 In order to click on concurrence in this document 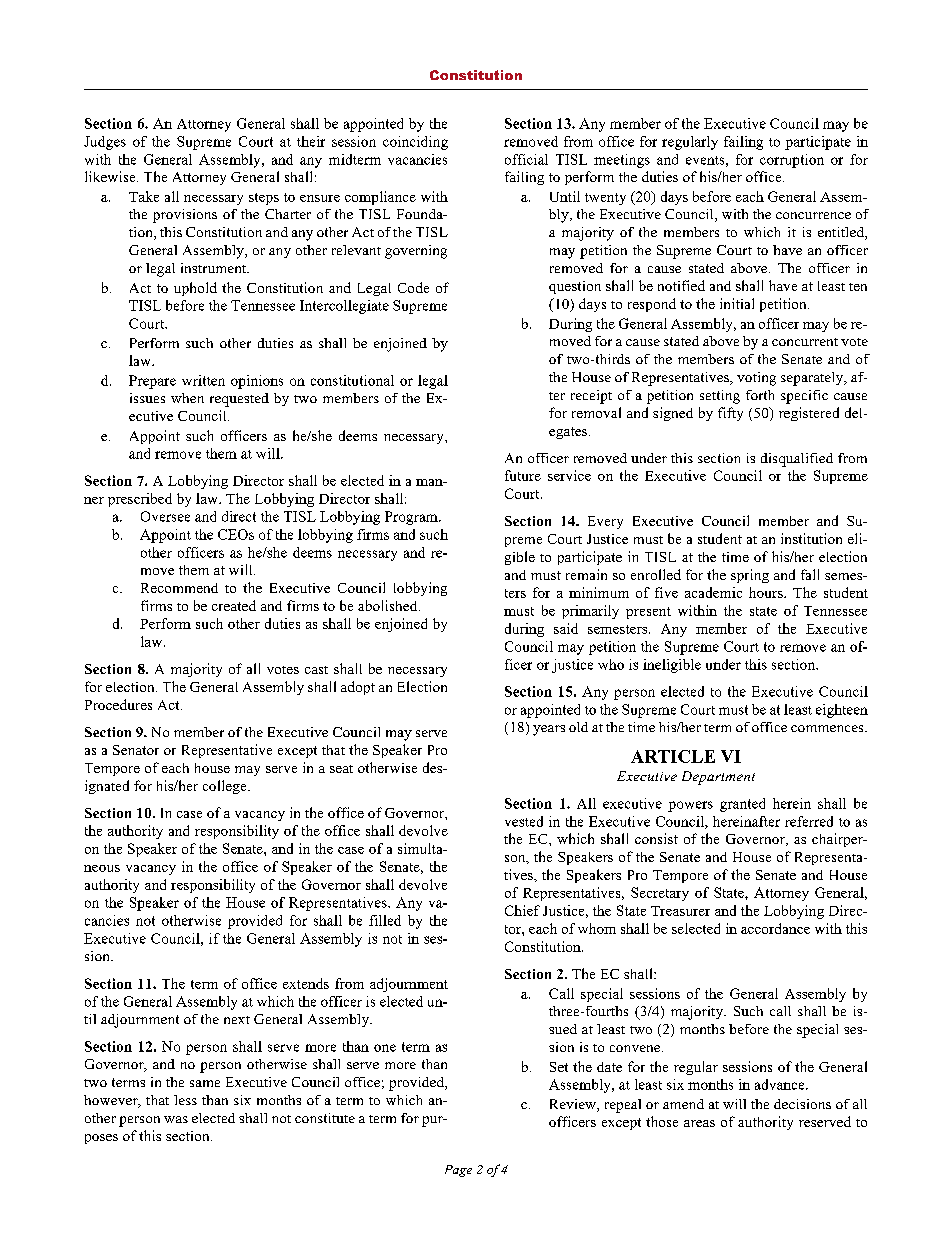, I will do `click(813, 215)`.
